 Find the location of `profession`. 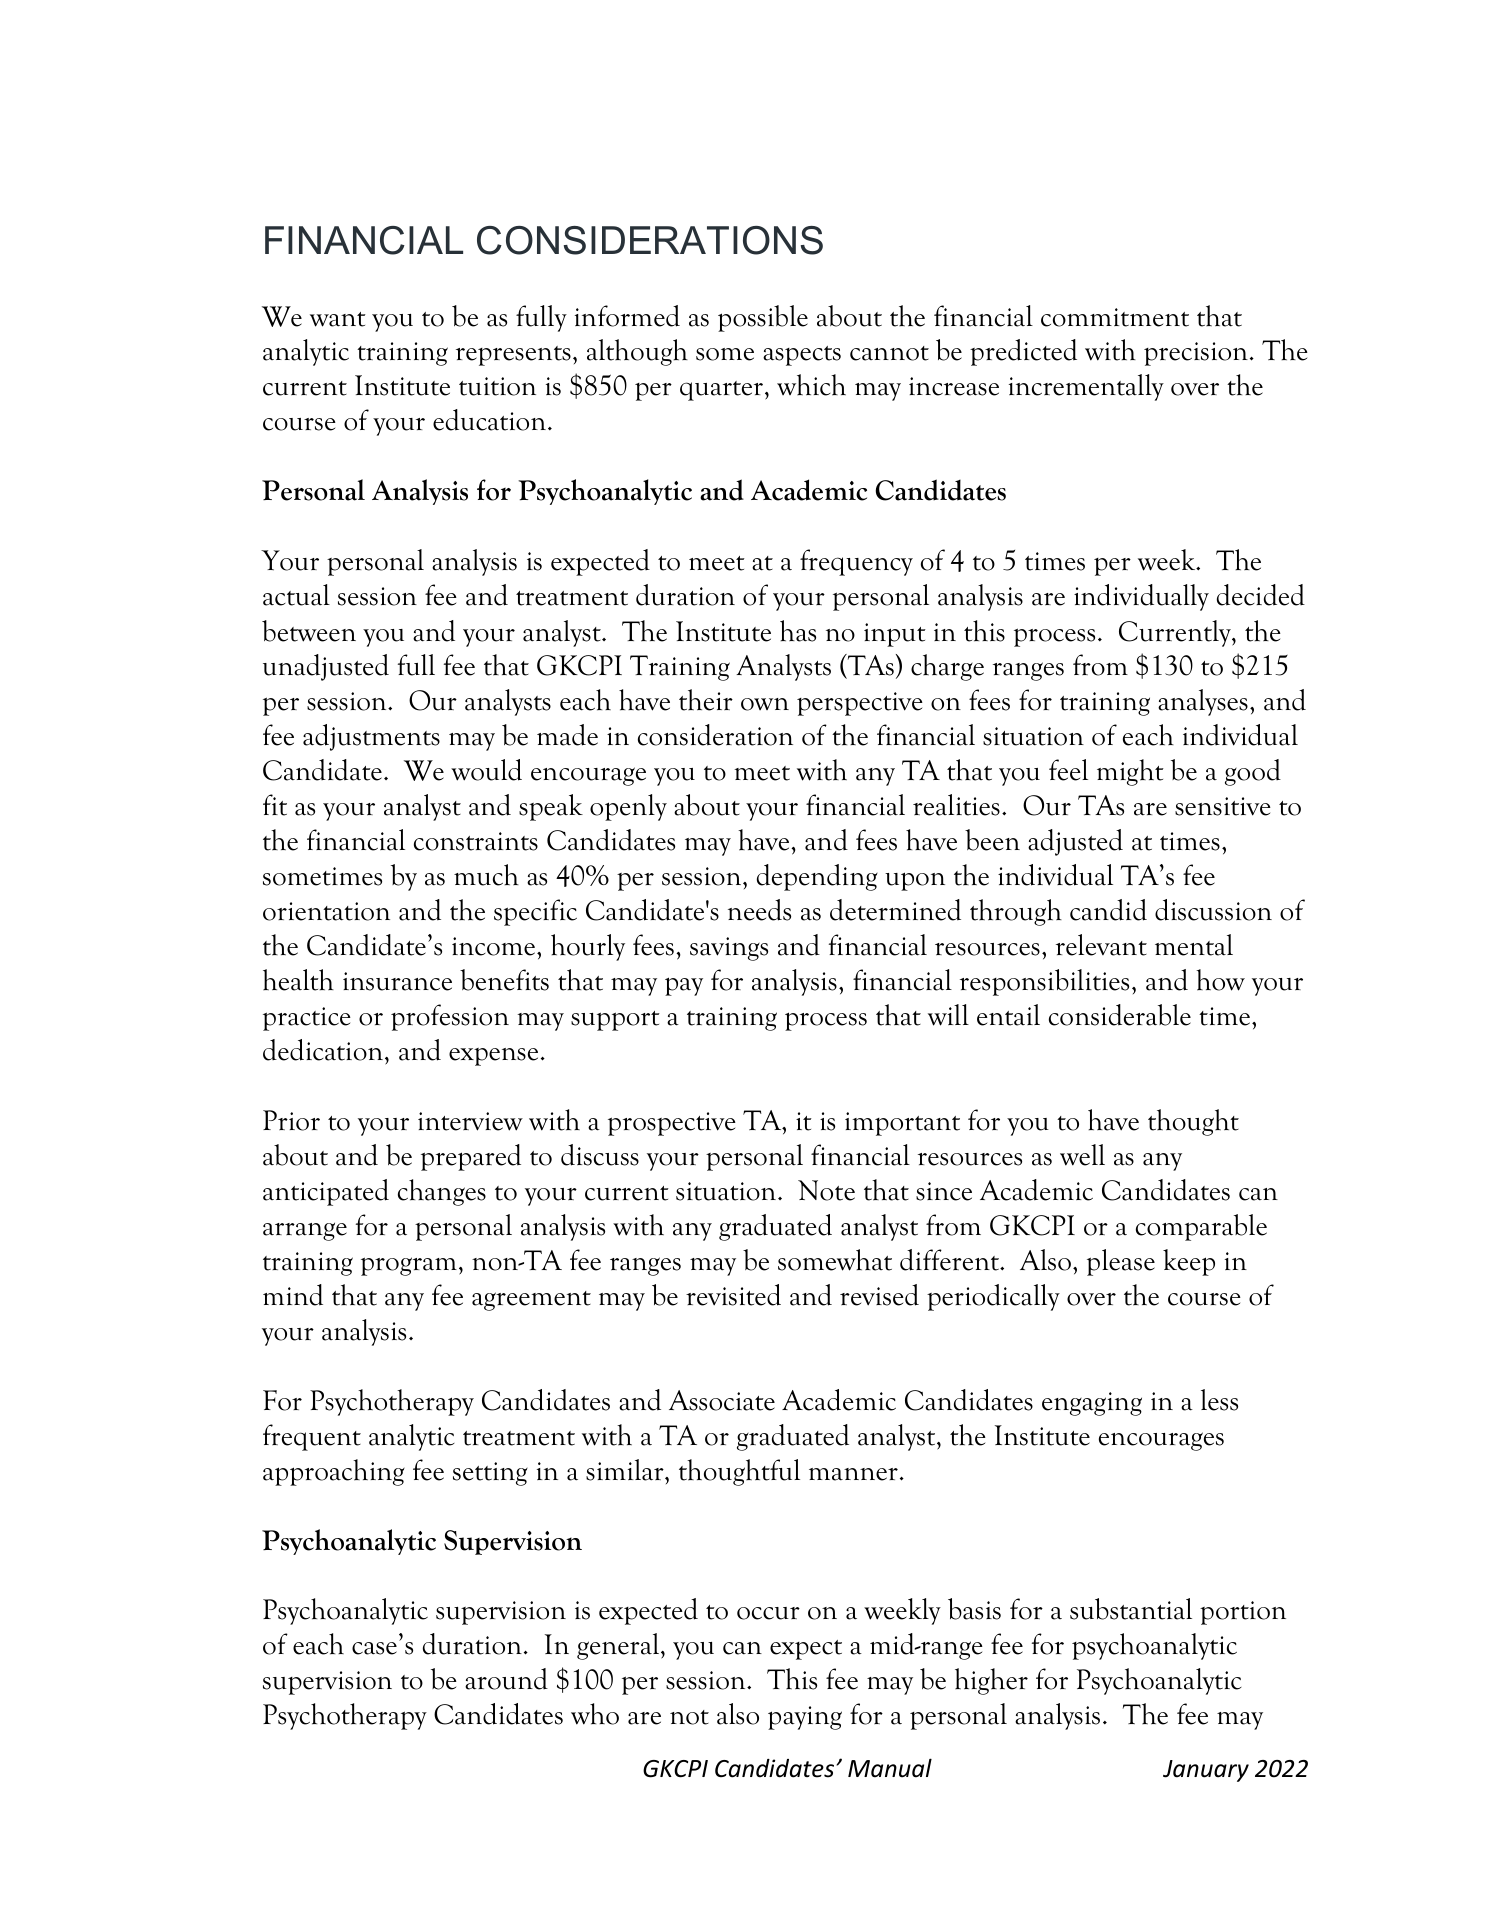

profession is located at coordinates (450, 1017).
